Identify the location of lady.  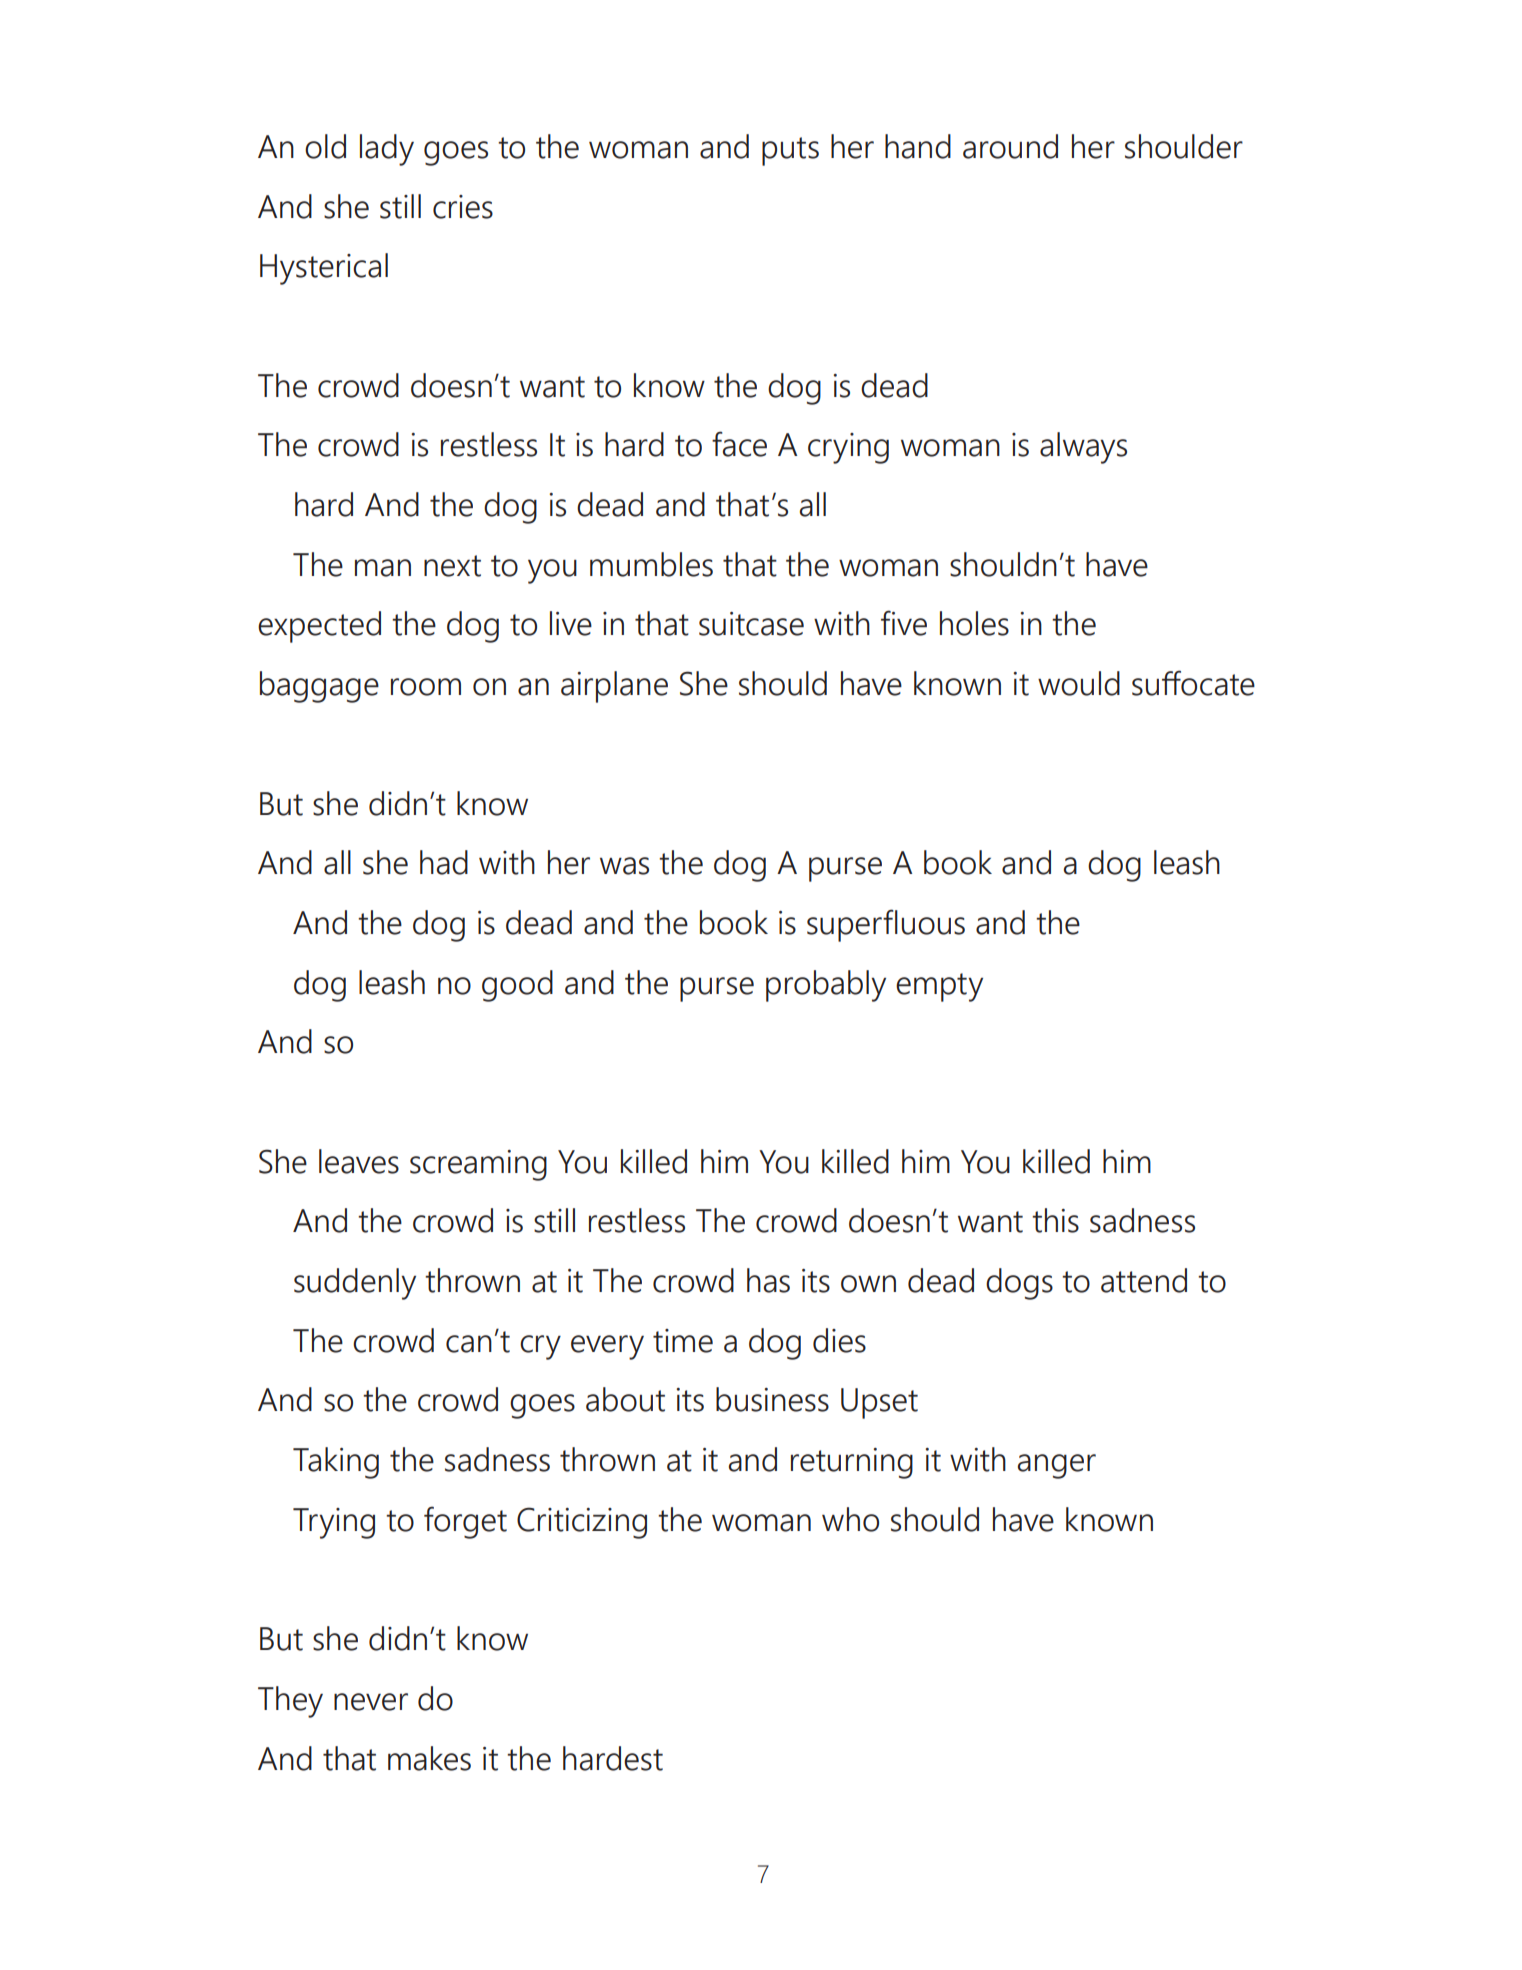
(387, 150).
